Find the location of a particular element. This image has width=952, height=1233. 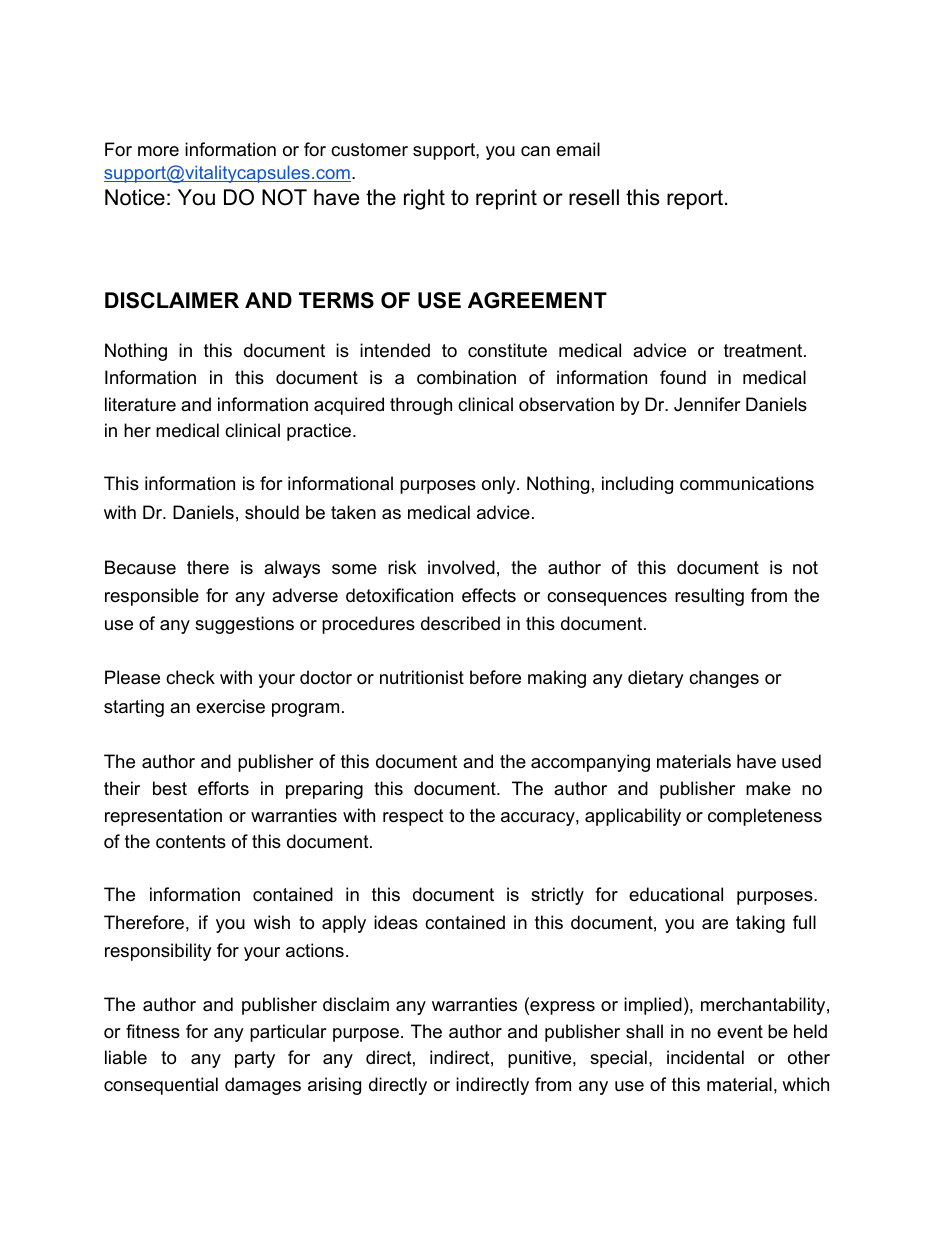

should is located at coordinates (272, 512).
